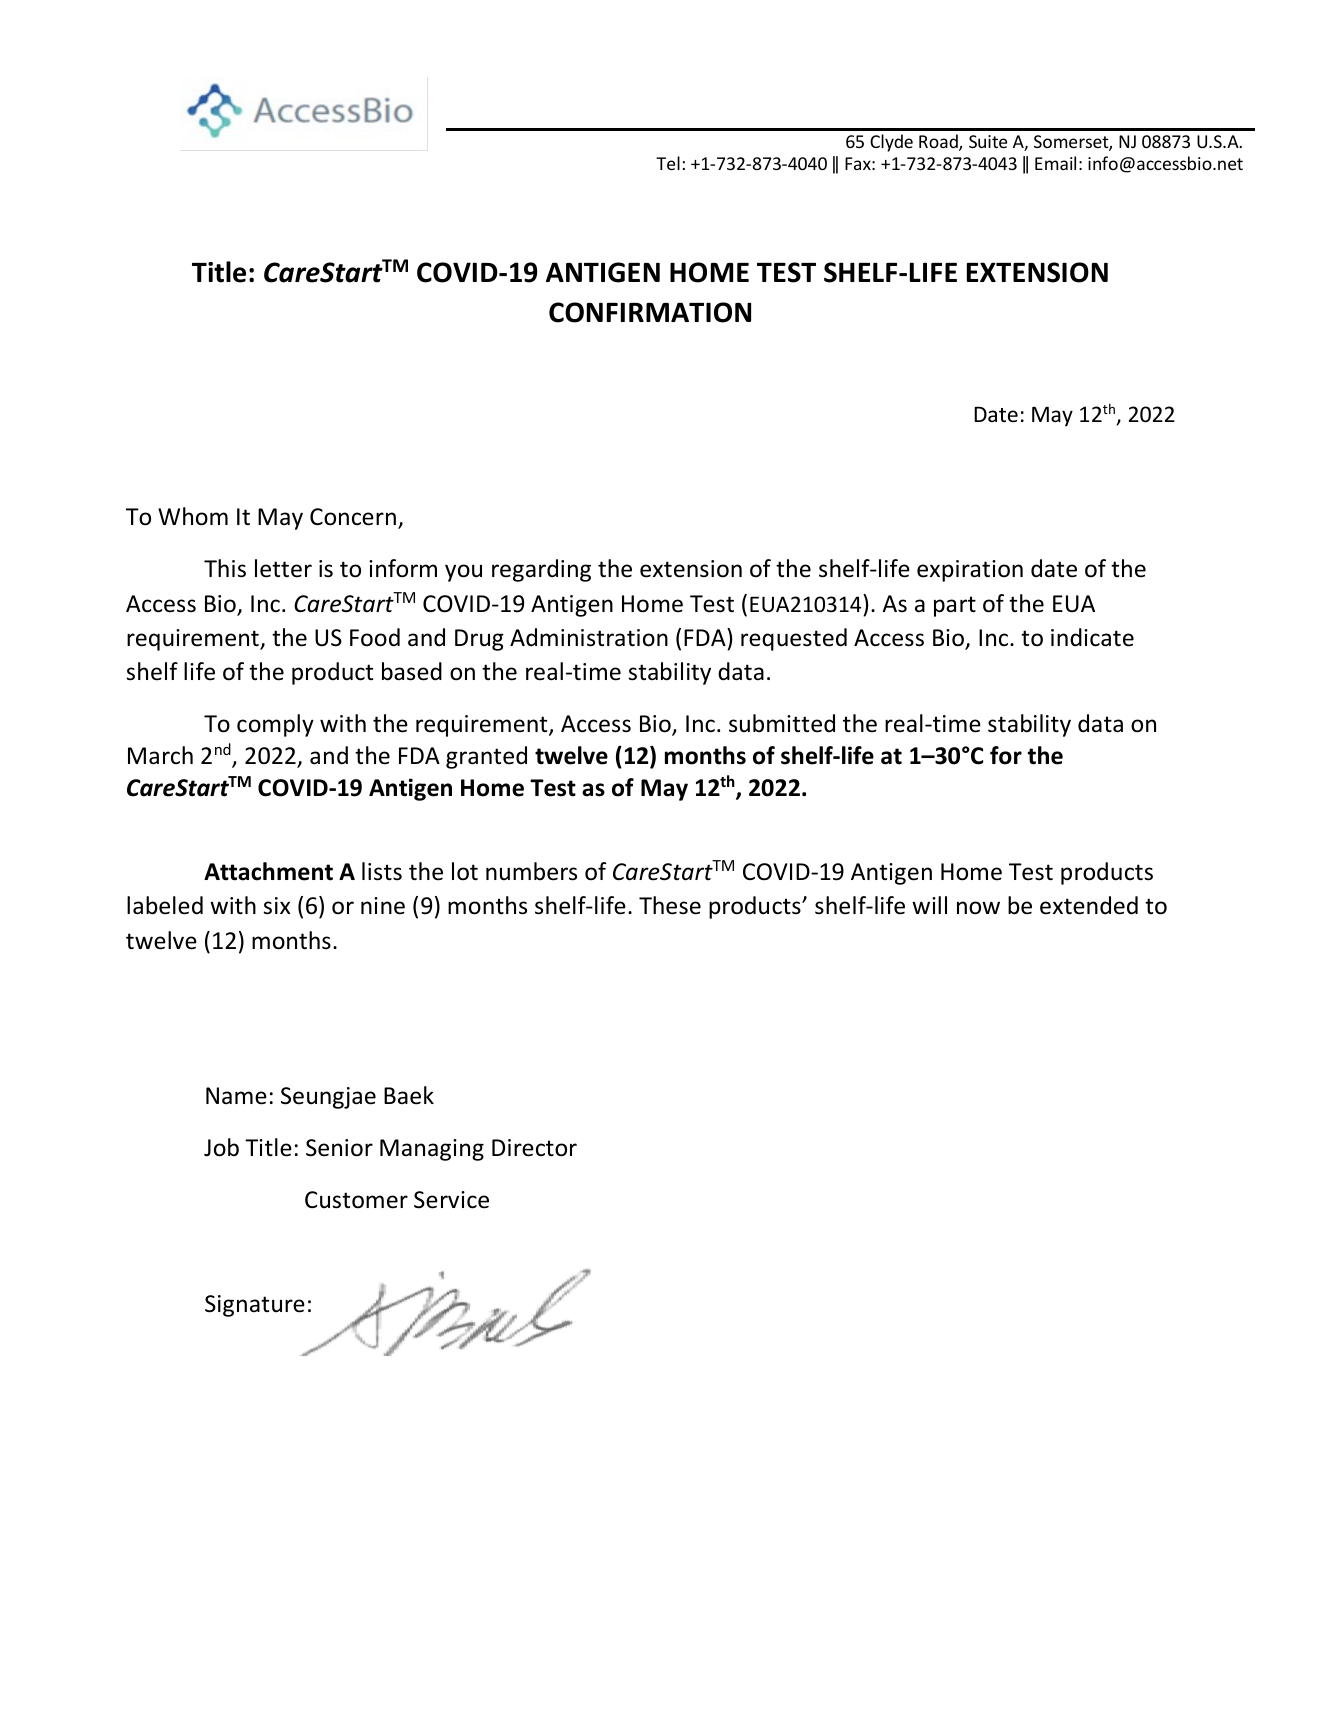 The height and width of the screenshot is (1725, 1333). What do you see at coordinates (650, 312) in the screenshot?
I see `CONFIRMATION` at bounding box center [650, 312].
